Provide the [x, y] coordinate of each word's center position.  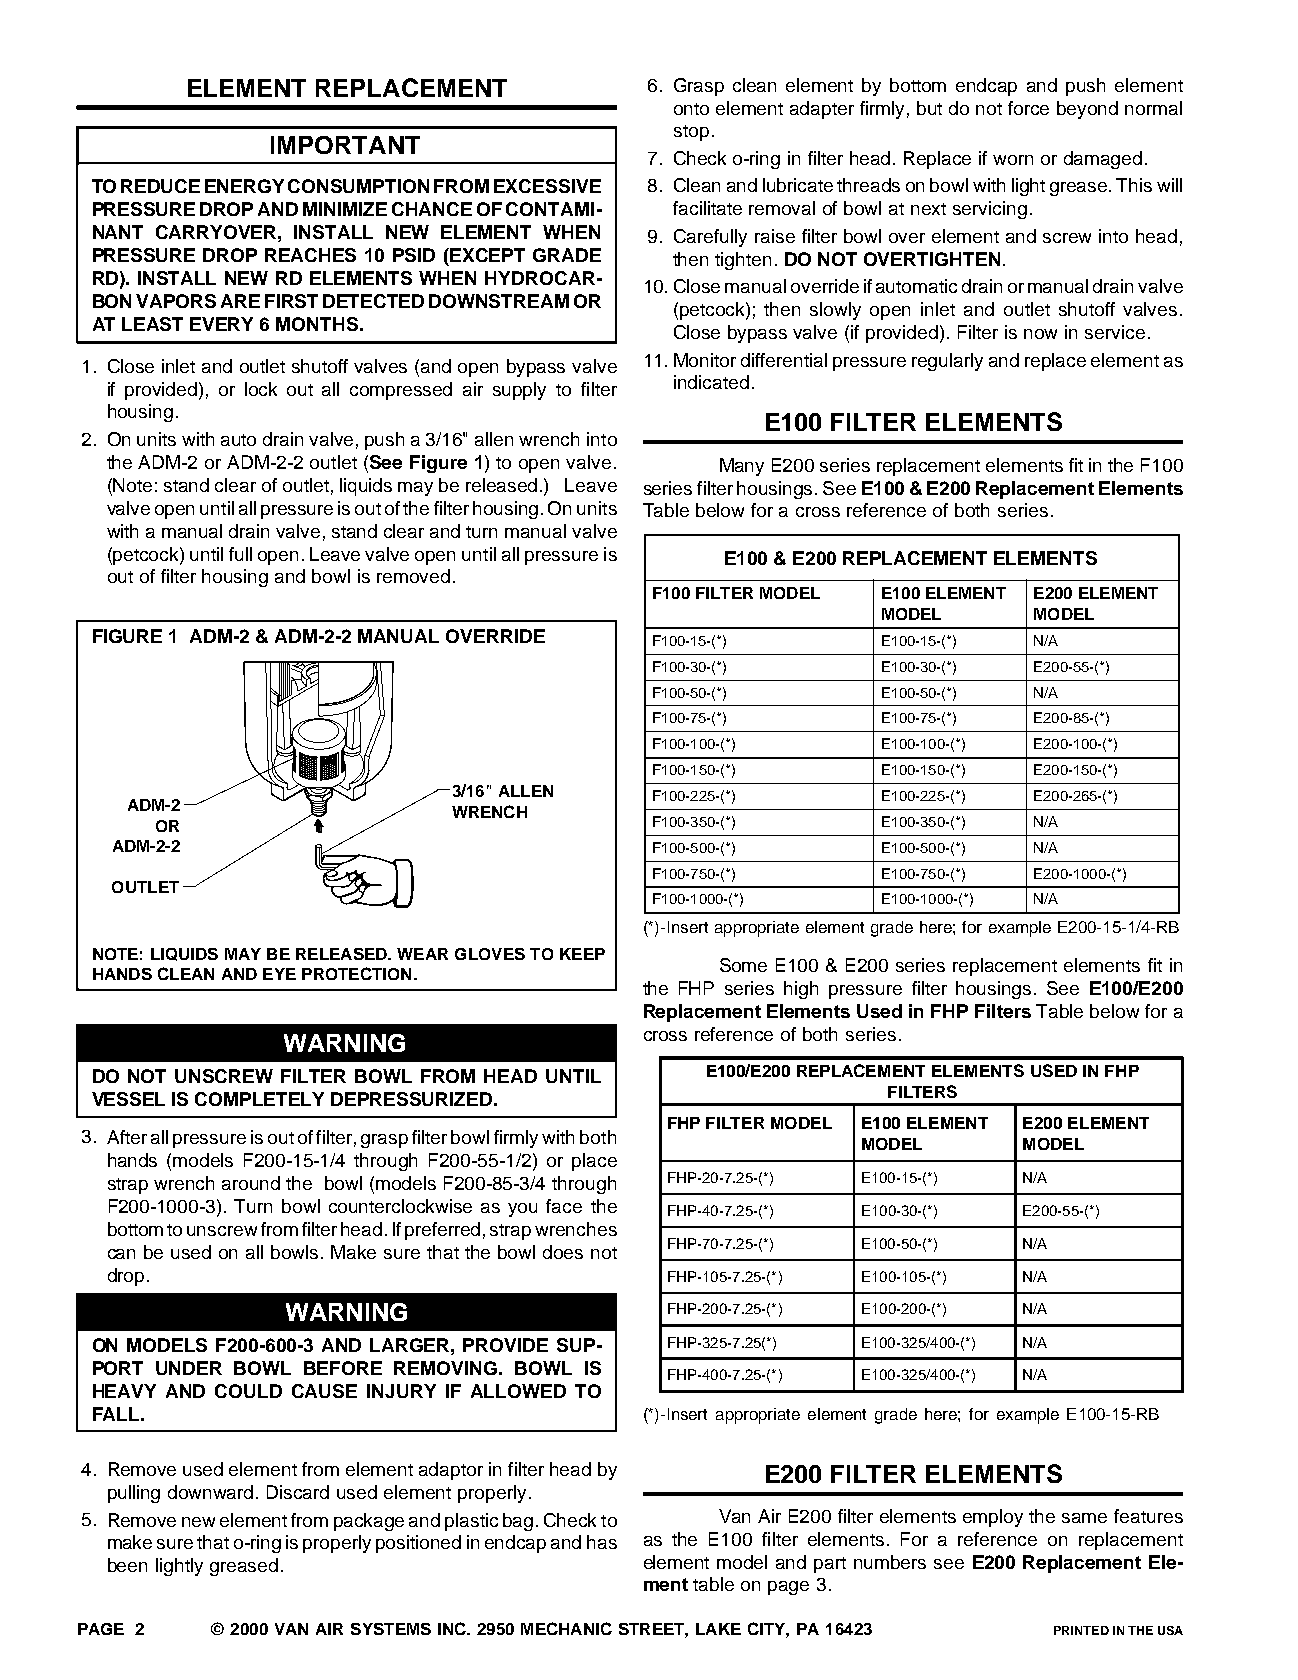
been [127, 1565]
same [1084, 1518]
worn [1013, 160]
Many [742, 467]
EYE [279, 974]
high [801, 990]
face [564, 1206]
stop [691, 133]
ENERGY [244, 186]
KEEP [582, 954]
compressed [401, 391]
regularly [947, 362]
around [251, 1183]
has [602, 1542]
